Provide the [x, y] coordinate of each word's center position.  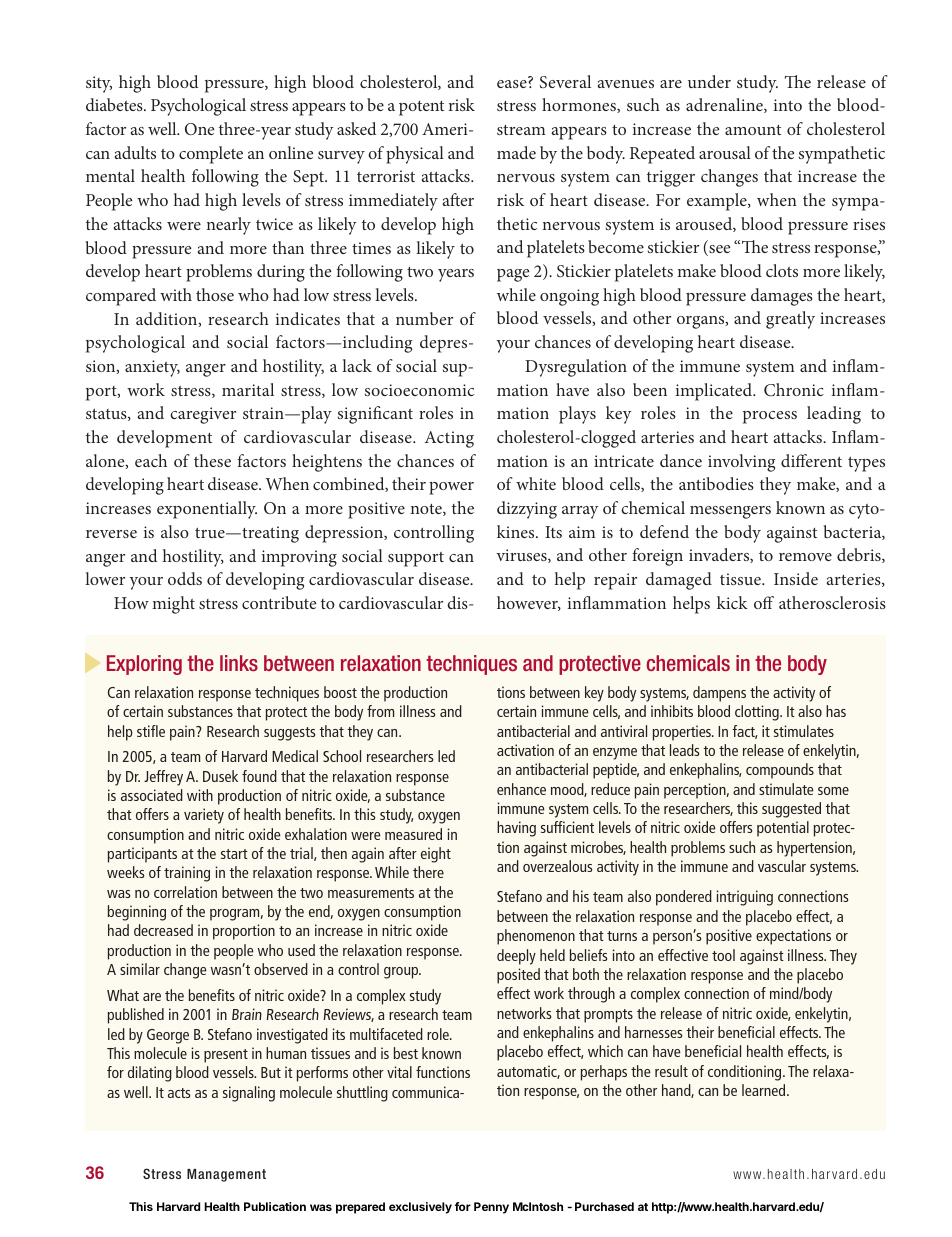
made [516, 152]
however [529, 603]
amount [753, 130]
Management [226, 1175]
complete [211, 155]
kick [732, 602]
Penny [491, 1208]
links [239, 663]
